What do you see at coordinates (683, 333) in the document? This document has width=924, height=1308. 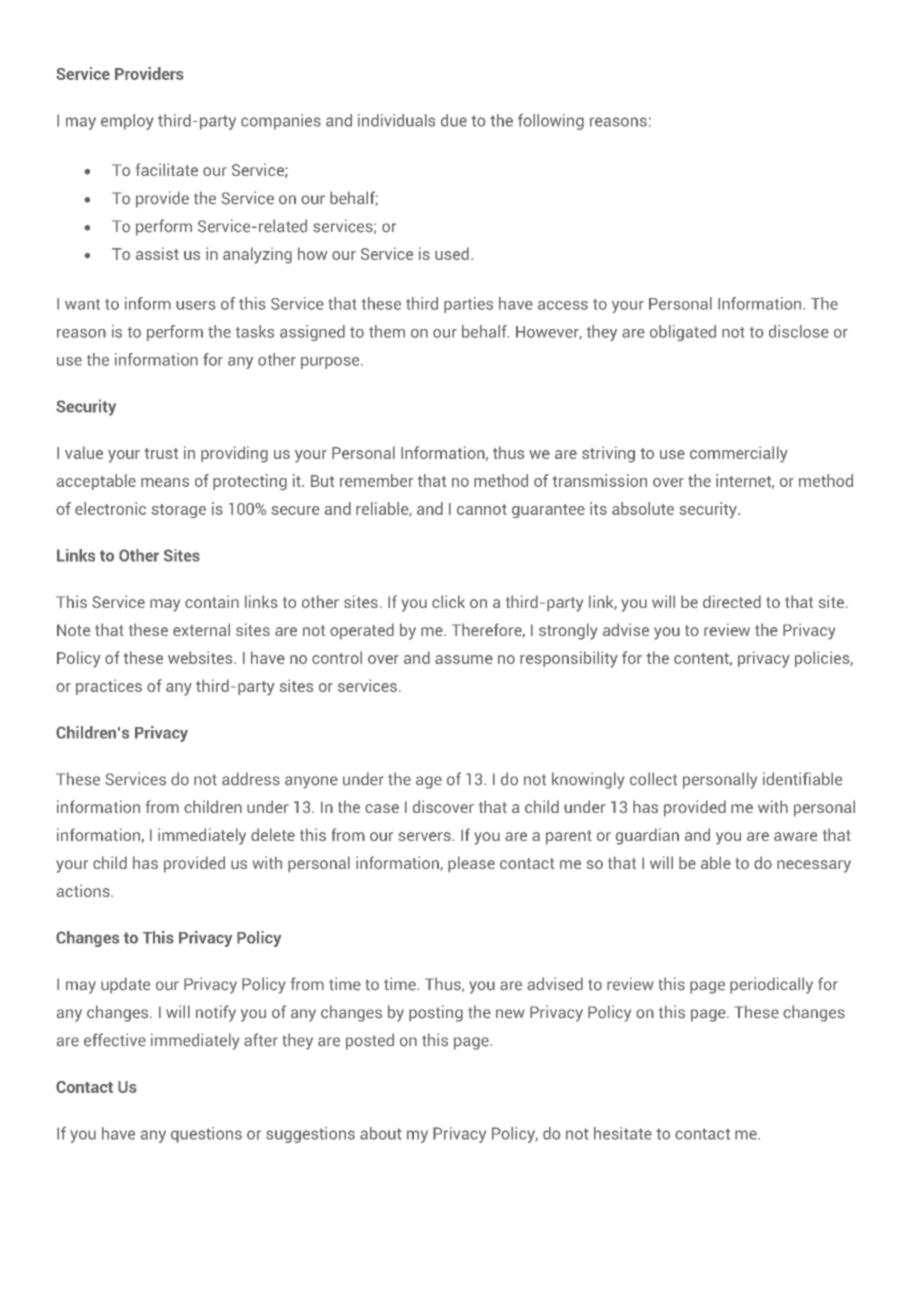 I see `obligated` at bounding box center [683, 333].
